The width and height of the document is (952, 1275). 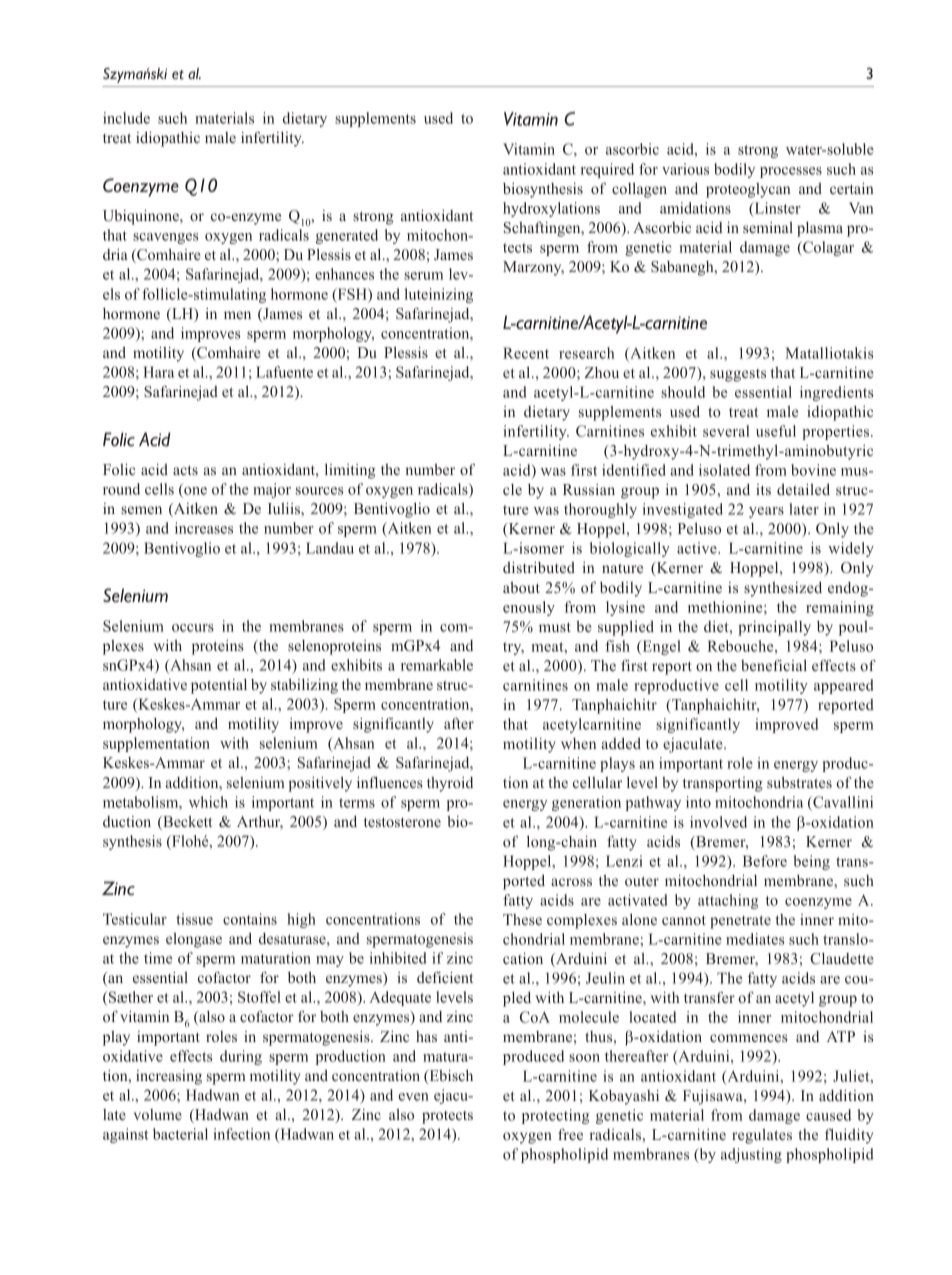 I want to click on principally, so click(x=774, y=628).
